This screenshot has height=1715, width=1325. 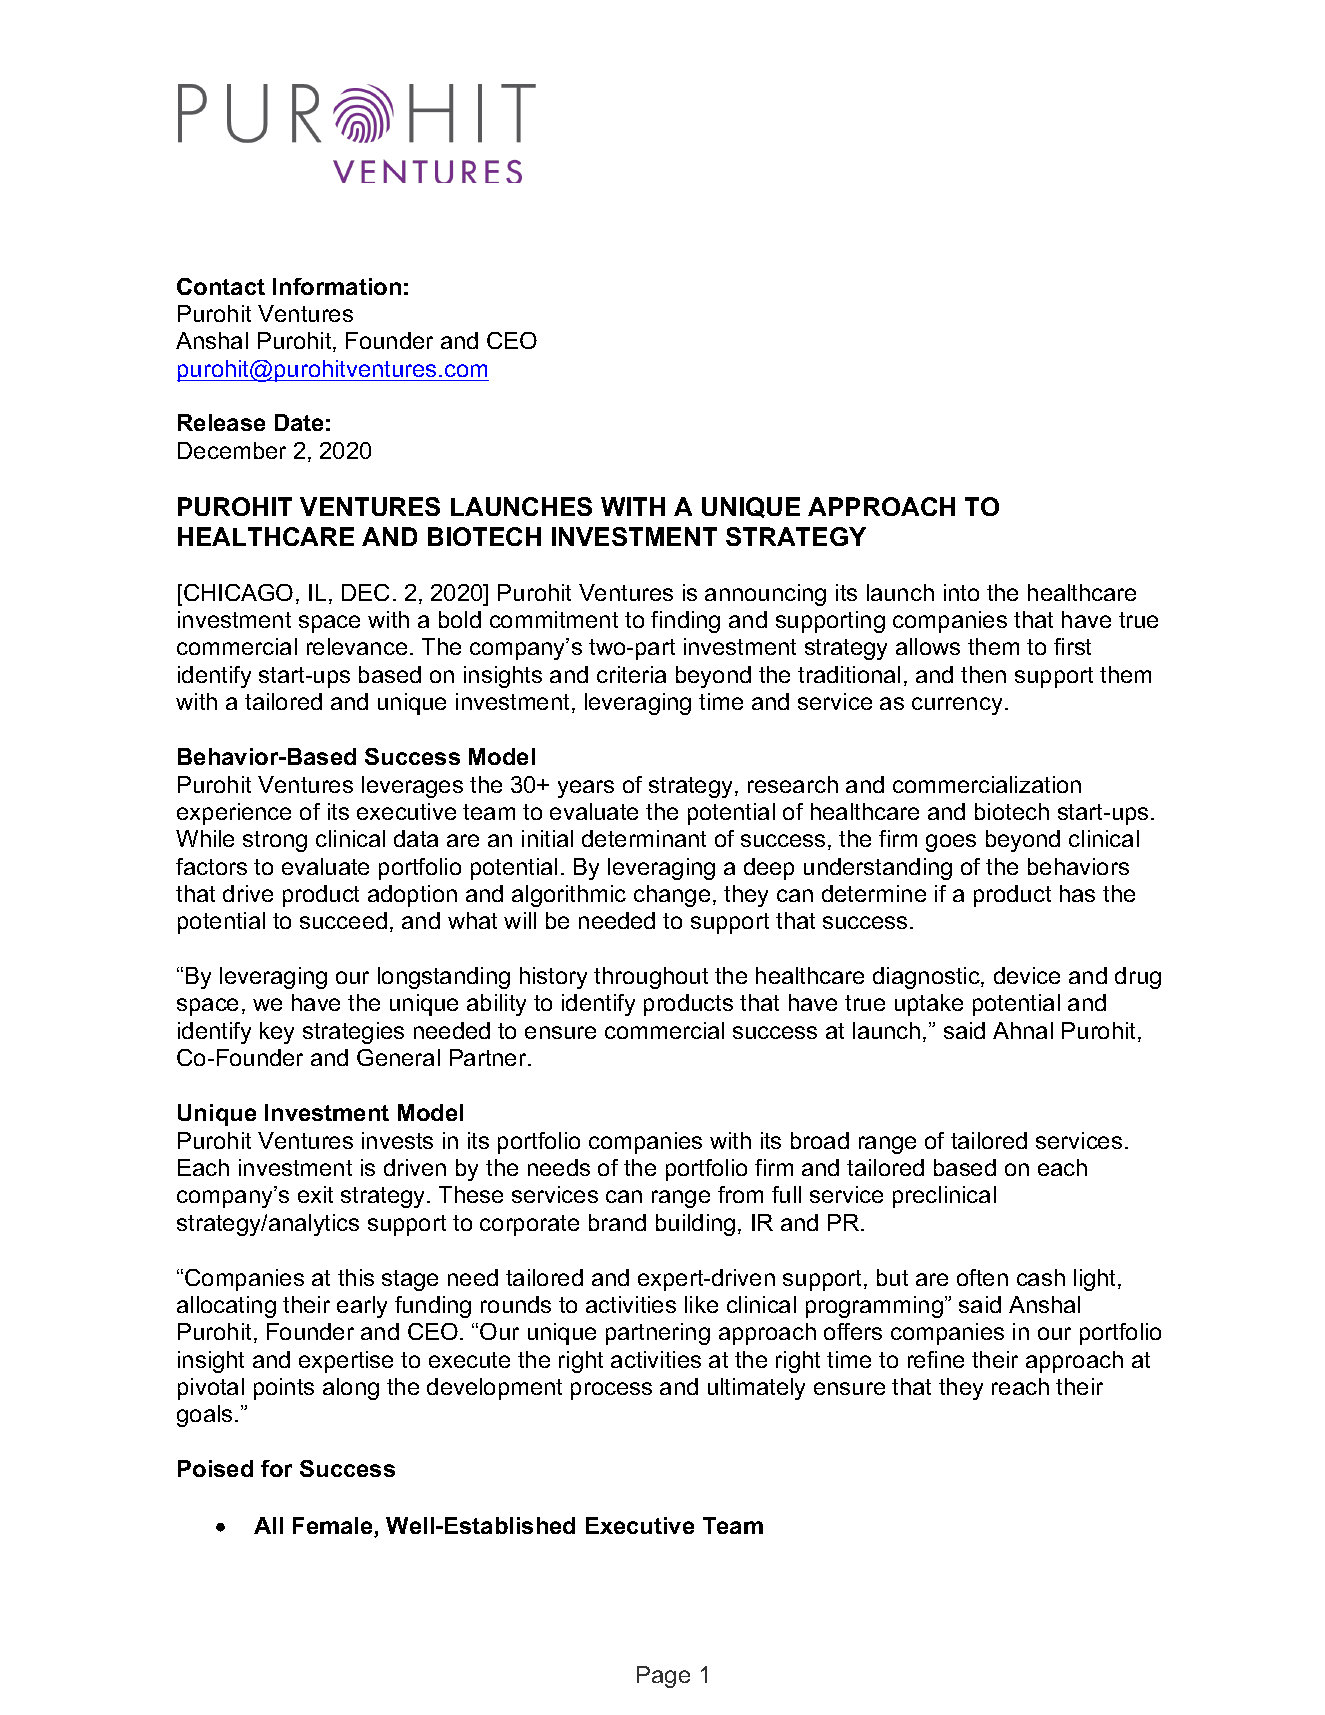 What do you see at coordinates (644, 838) in the screenshot?
I see `determinant` at bounding box center [644, 838].
